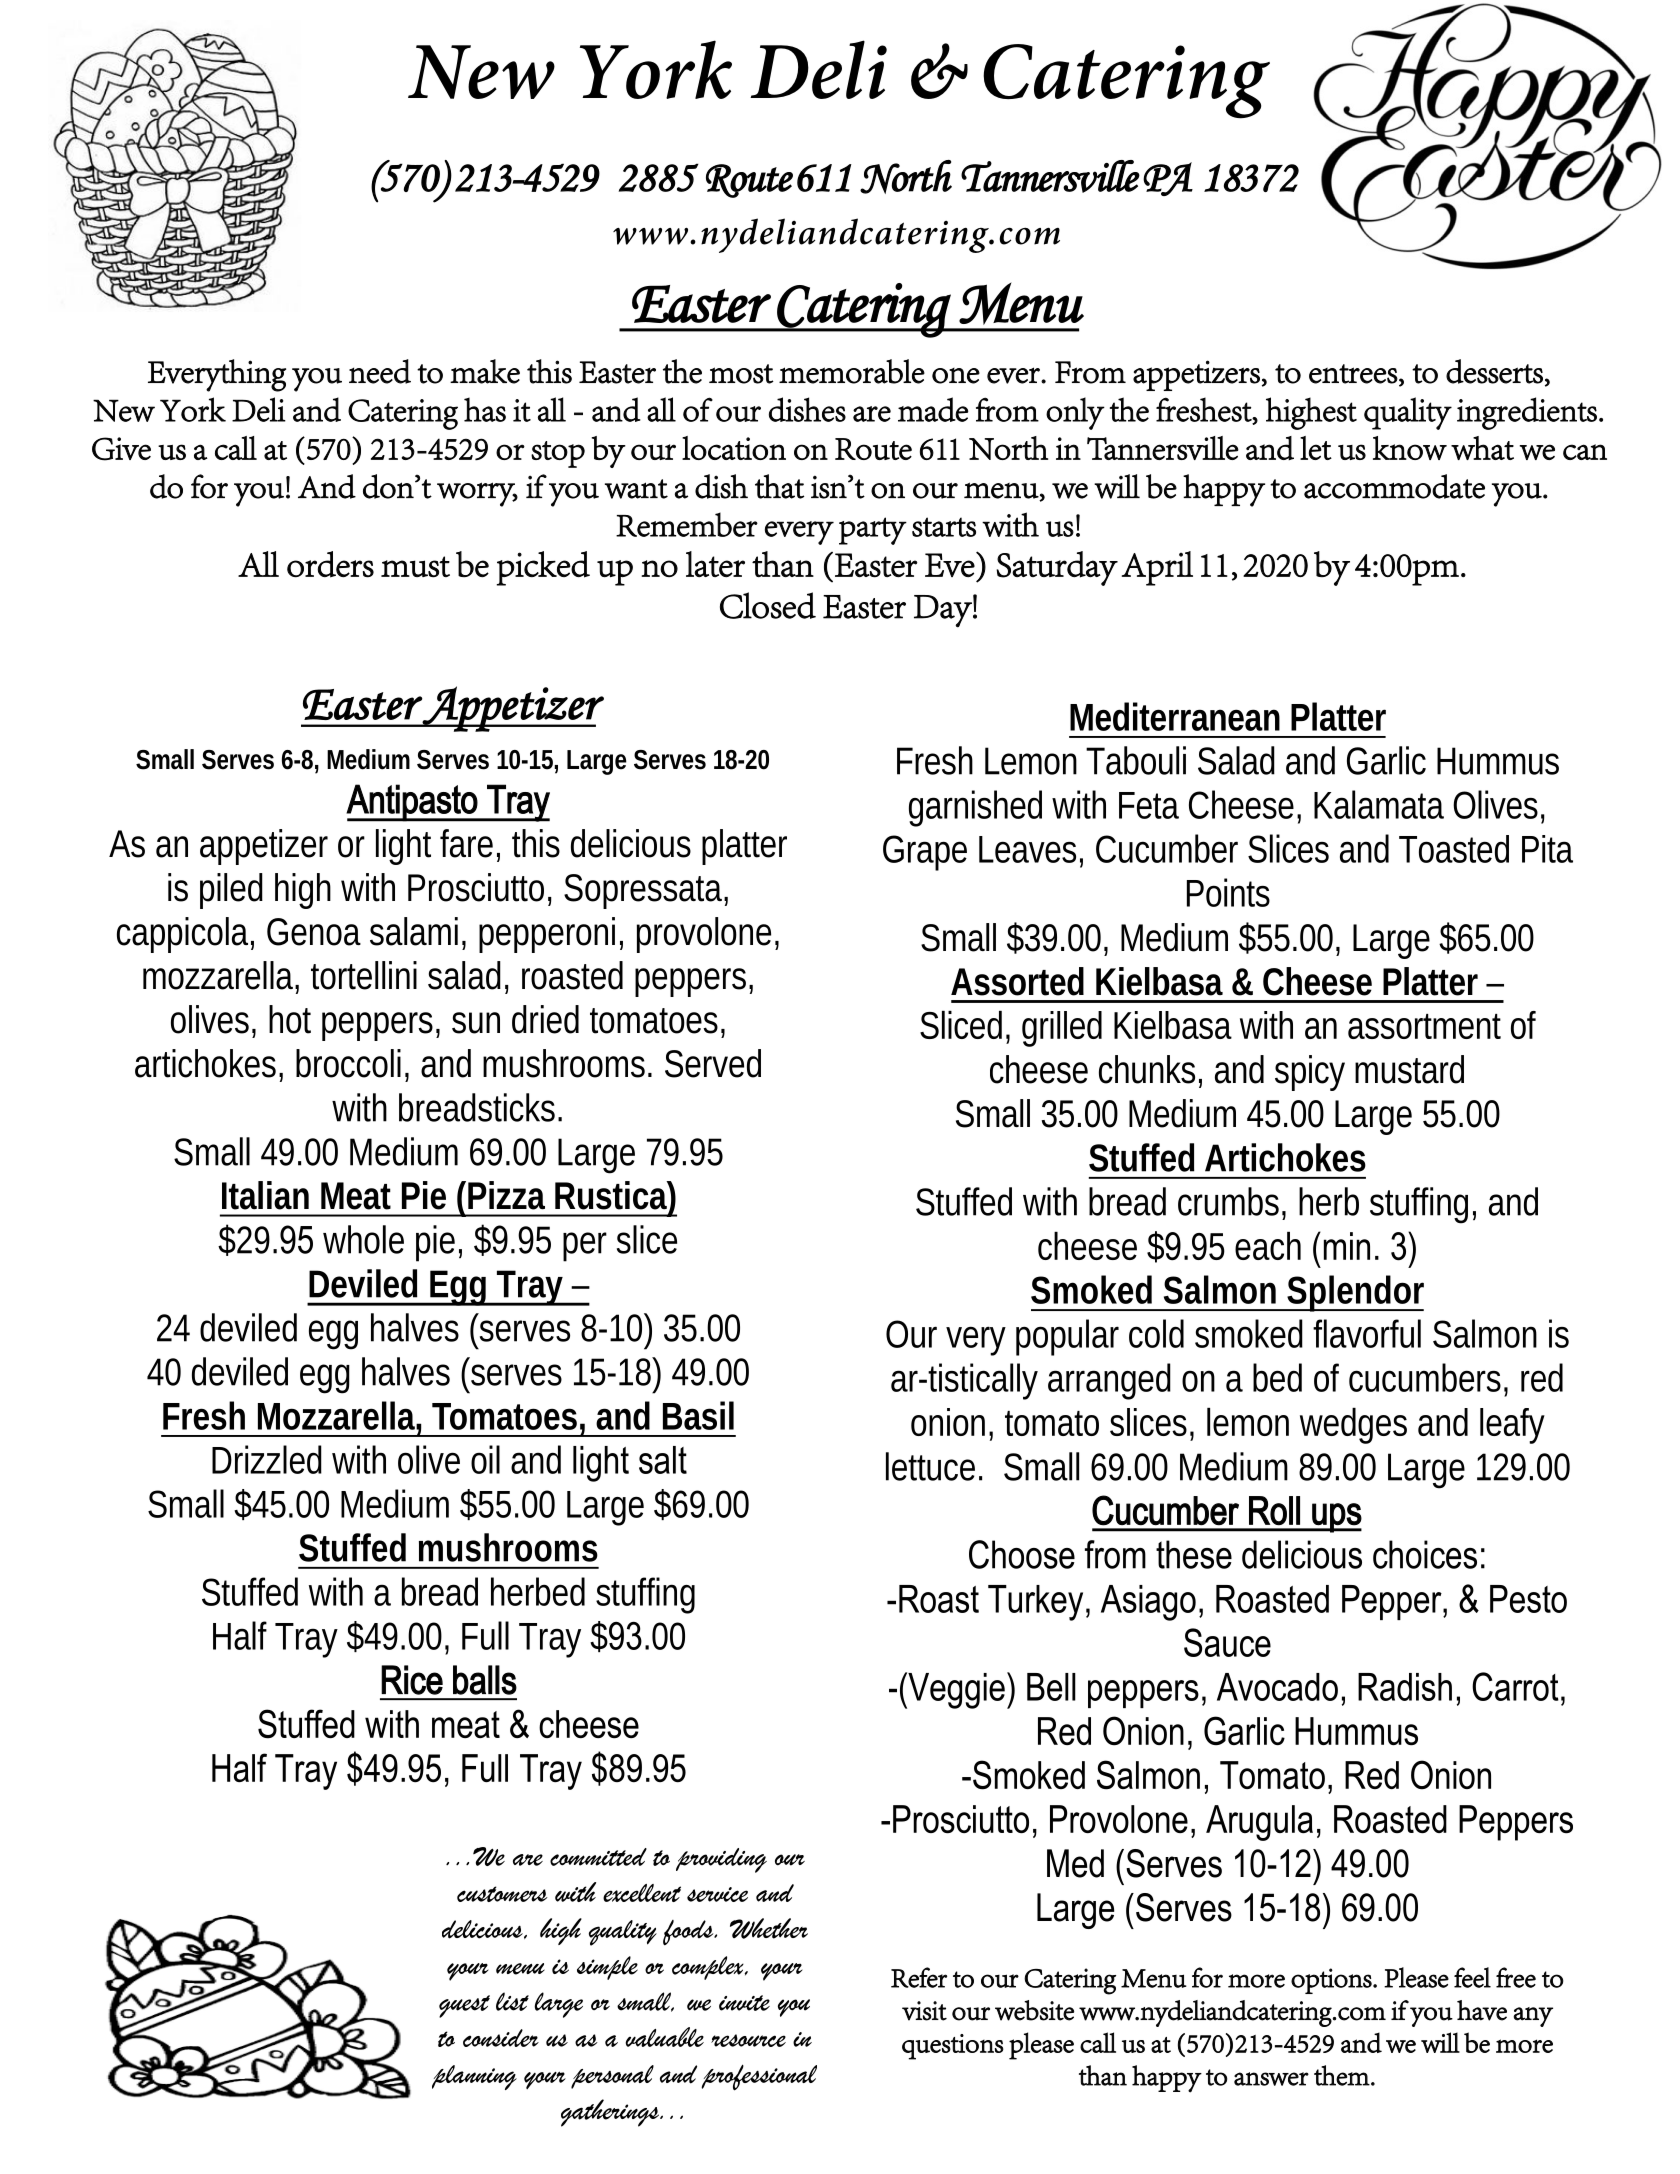  What do you see at coordinates (1410, 448) in the document?
I see `know` at bounding box center [1410, 448].
